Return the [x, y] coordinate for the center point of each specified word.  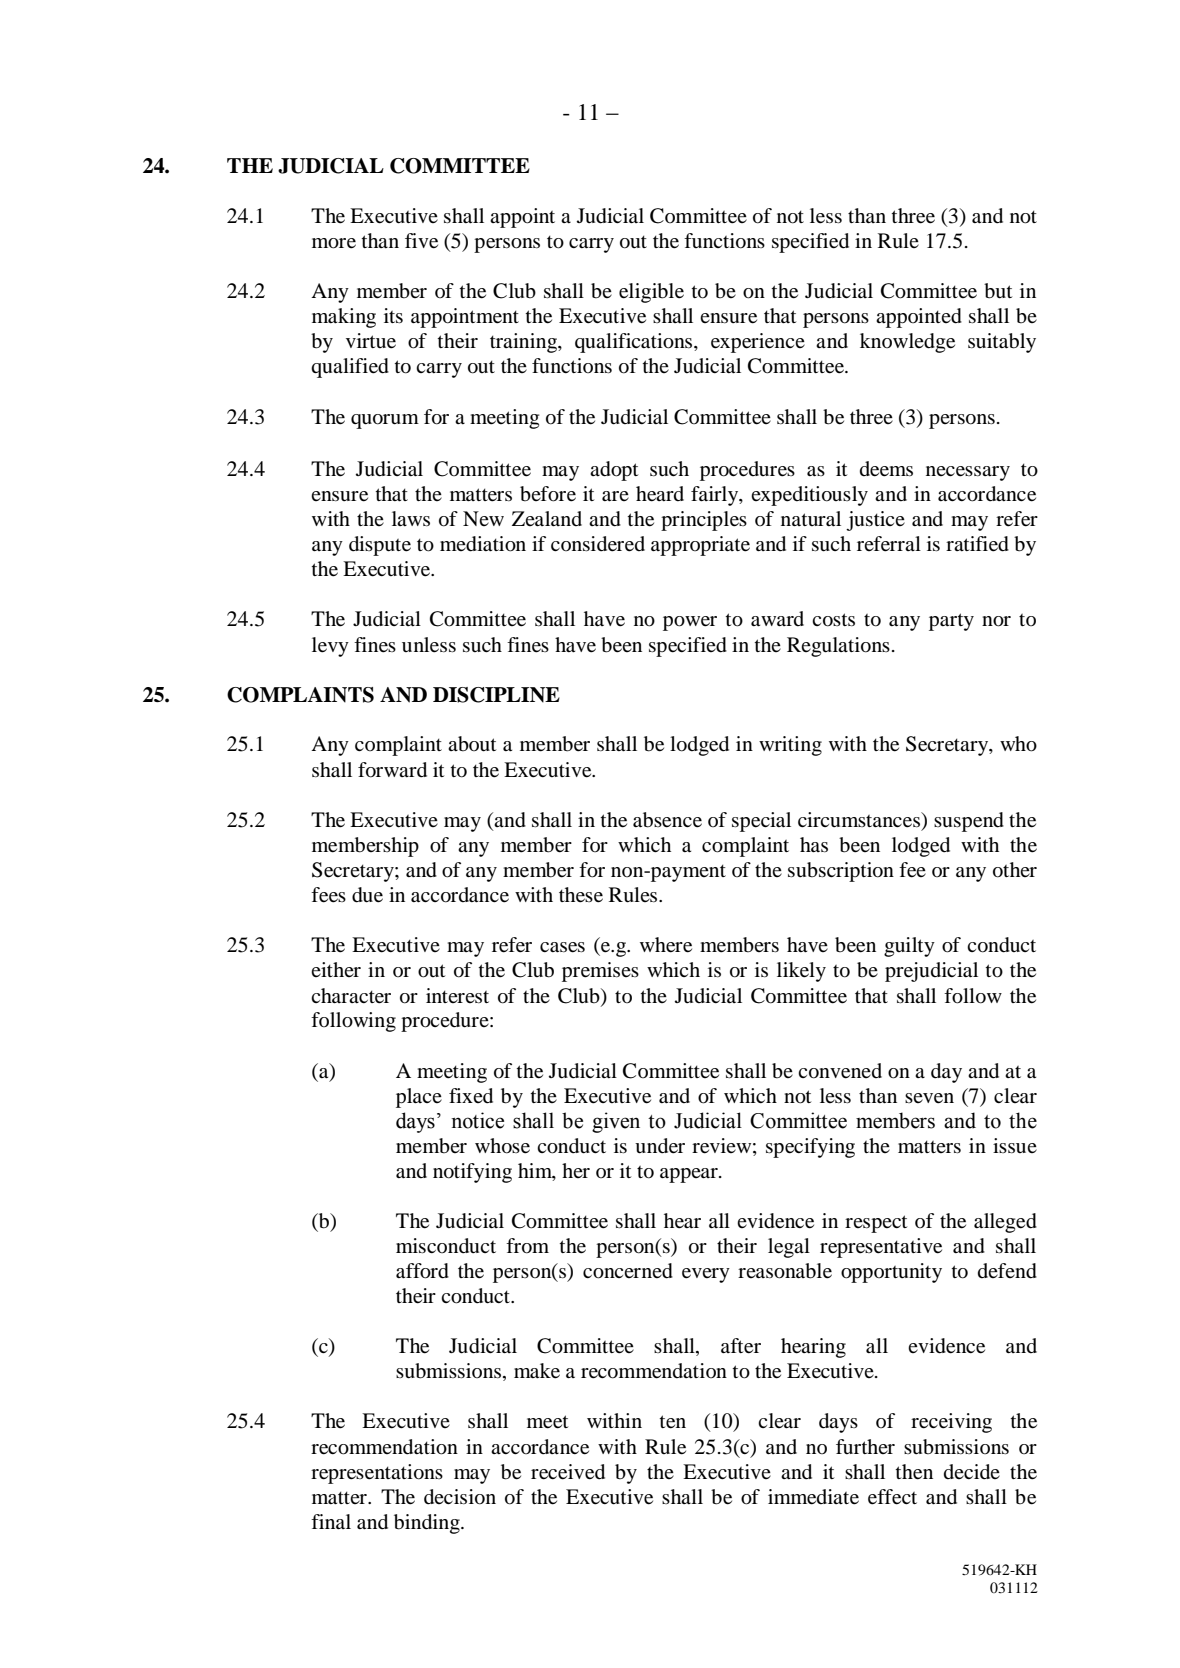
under [660, 1146]
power [690, 623]
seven [929, 1098]
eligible [651, 293]
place [419, 1098]
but [998, 291]
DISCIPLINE [496, 695]
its [393, 315]
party [951, 622]
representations [377, 1474]
